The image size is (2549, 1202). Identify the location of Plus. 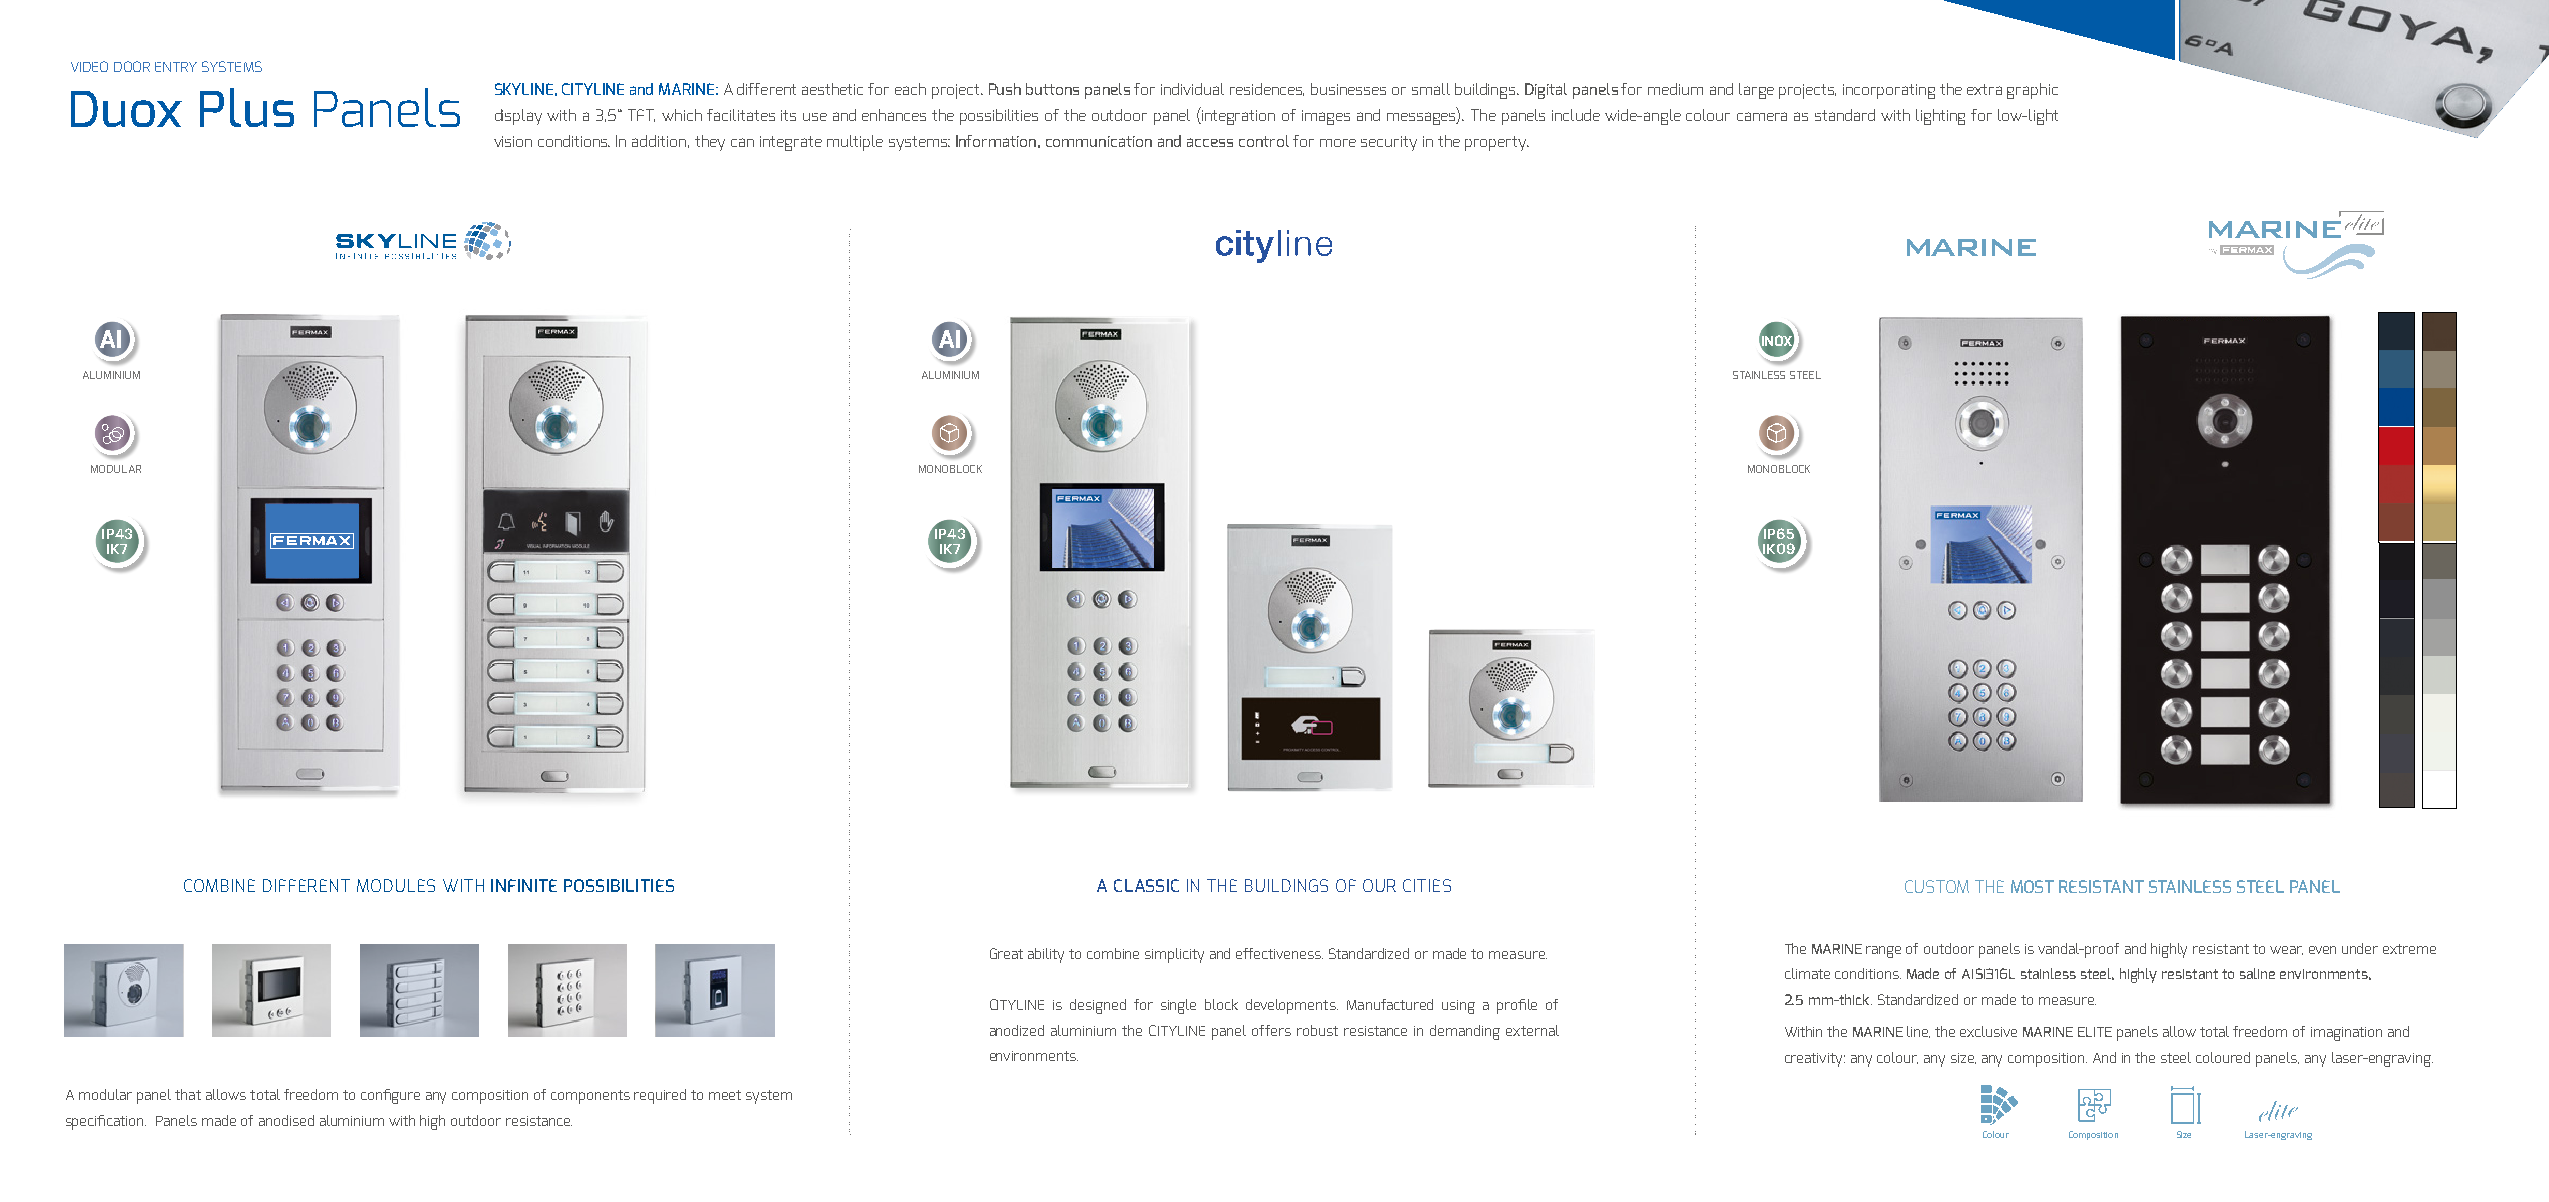
(247, 107).
